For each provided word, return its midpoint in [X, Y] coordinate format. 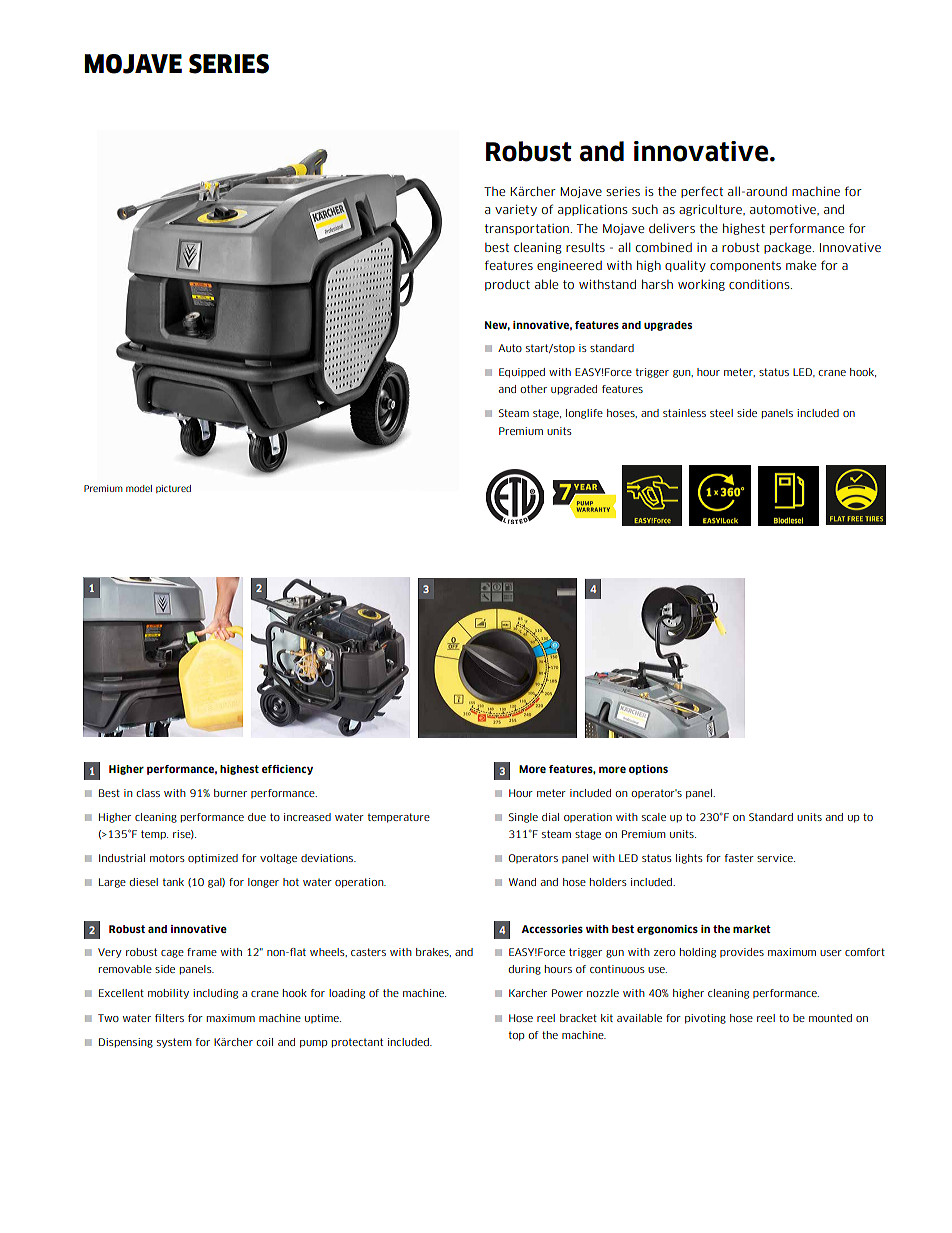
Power [567, 993]
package [789, 248]
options [648, 770]
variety [516, 210]
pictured [173, 489]
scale [654, 817]
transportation [527, 229]
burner [230, 793]
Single [523, 818]
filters [169, 1018]
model [139, 488]
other [534, 389]
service [776, 858]
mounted [830, 1018]
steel [721, 413]
